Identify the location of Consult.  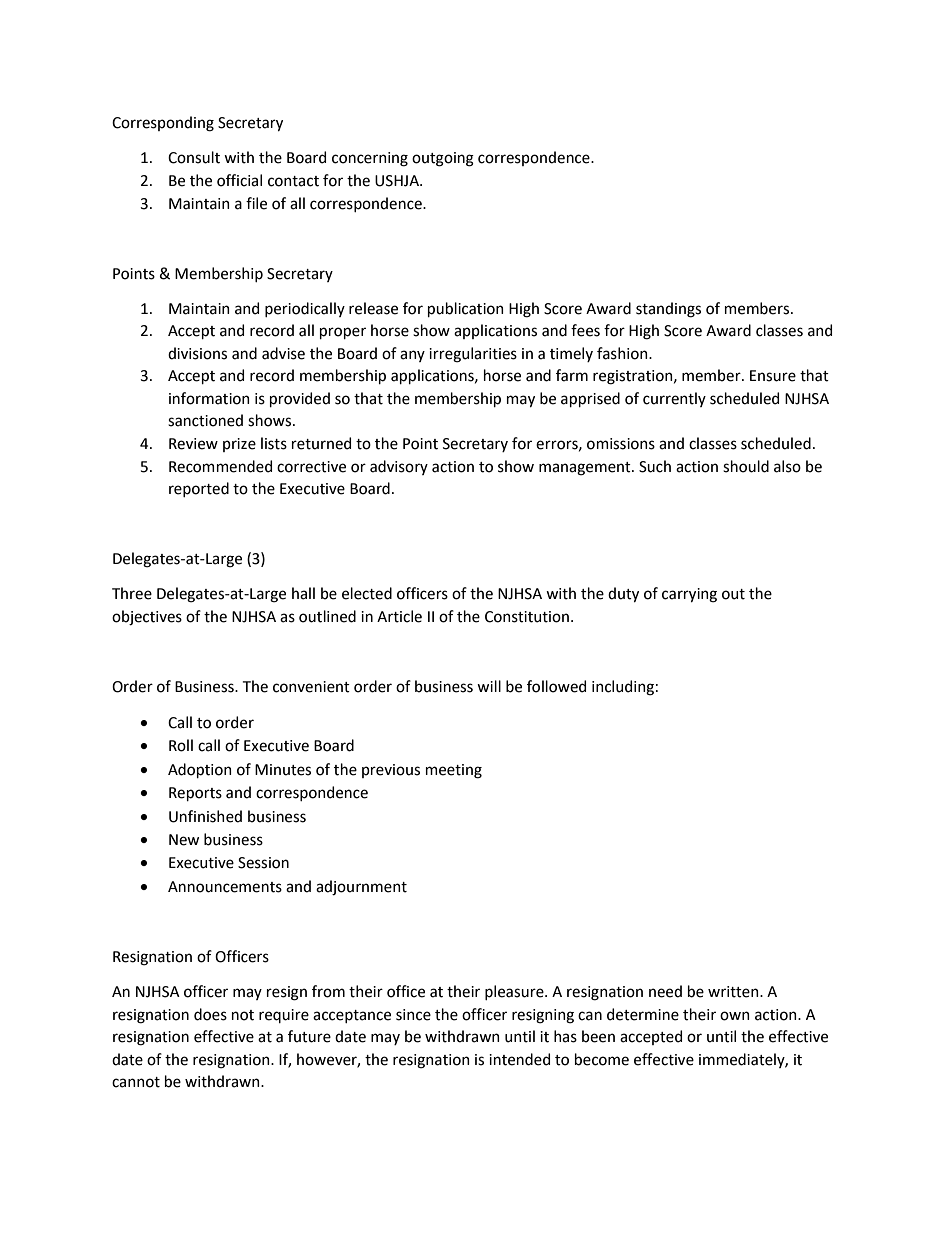
(194, 157).
